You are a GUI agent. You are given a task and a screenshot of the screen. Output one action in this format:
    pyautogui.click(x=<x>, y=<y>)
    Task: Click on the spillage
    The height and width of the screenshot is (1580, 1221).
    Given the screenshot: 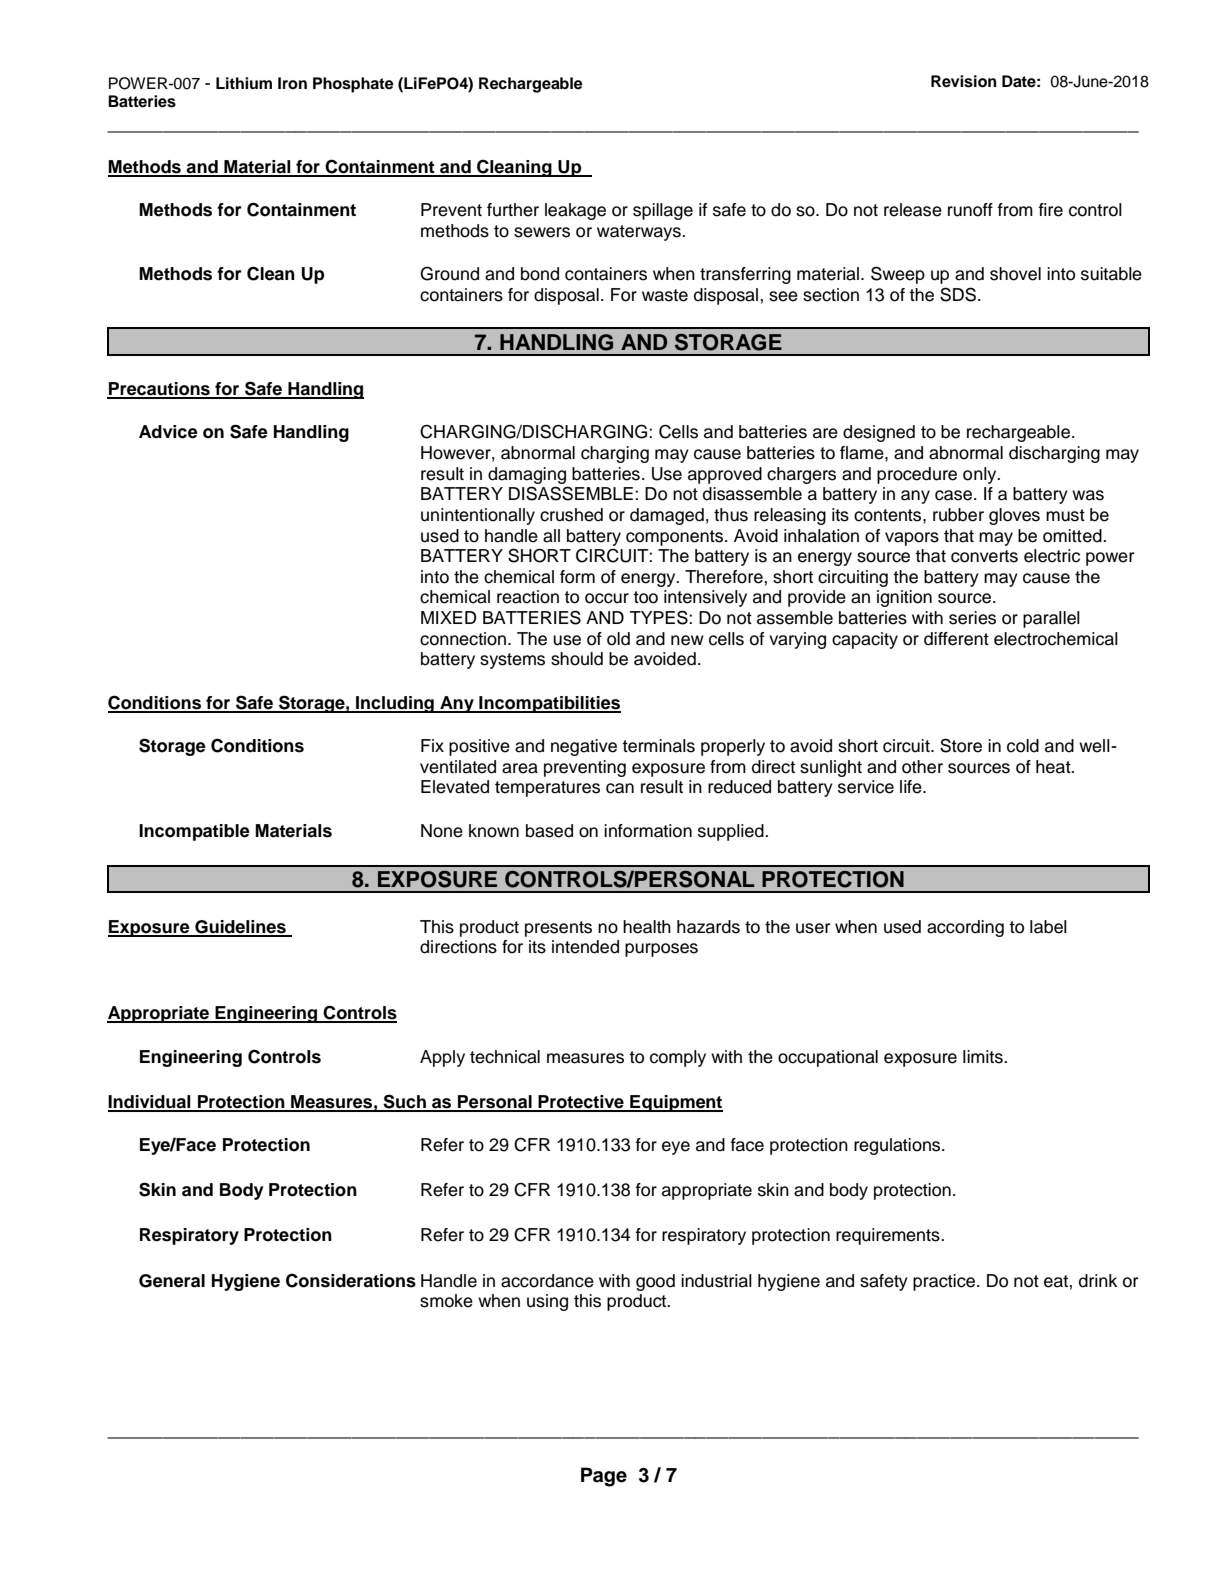 What is the action you would take?
    pyautogui.click(x=663, y=211)
